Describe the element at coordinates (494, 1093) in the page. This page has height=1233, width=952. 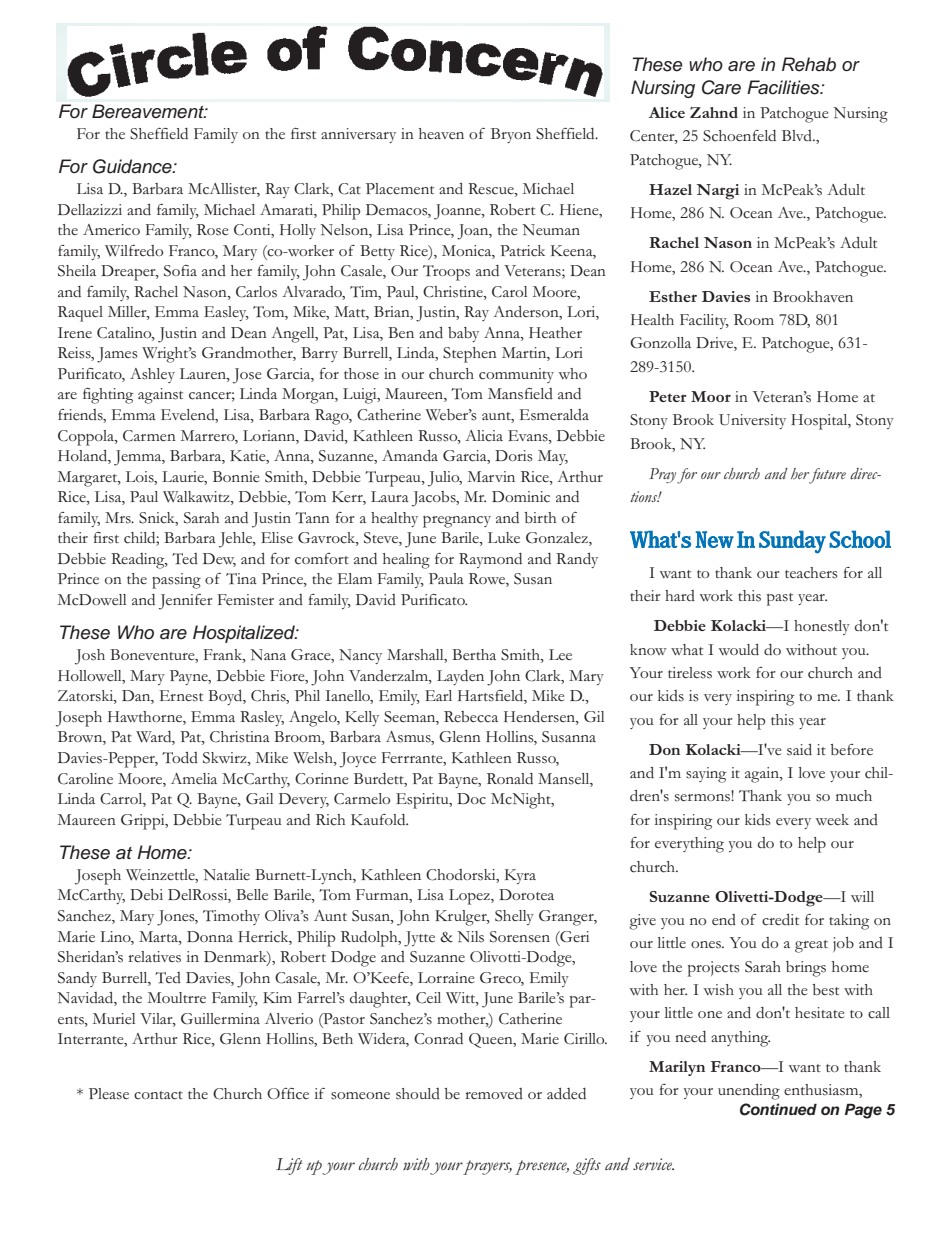
I see `removed` at that location.
